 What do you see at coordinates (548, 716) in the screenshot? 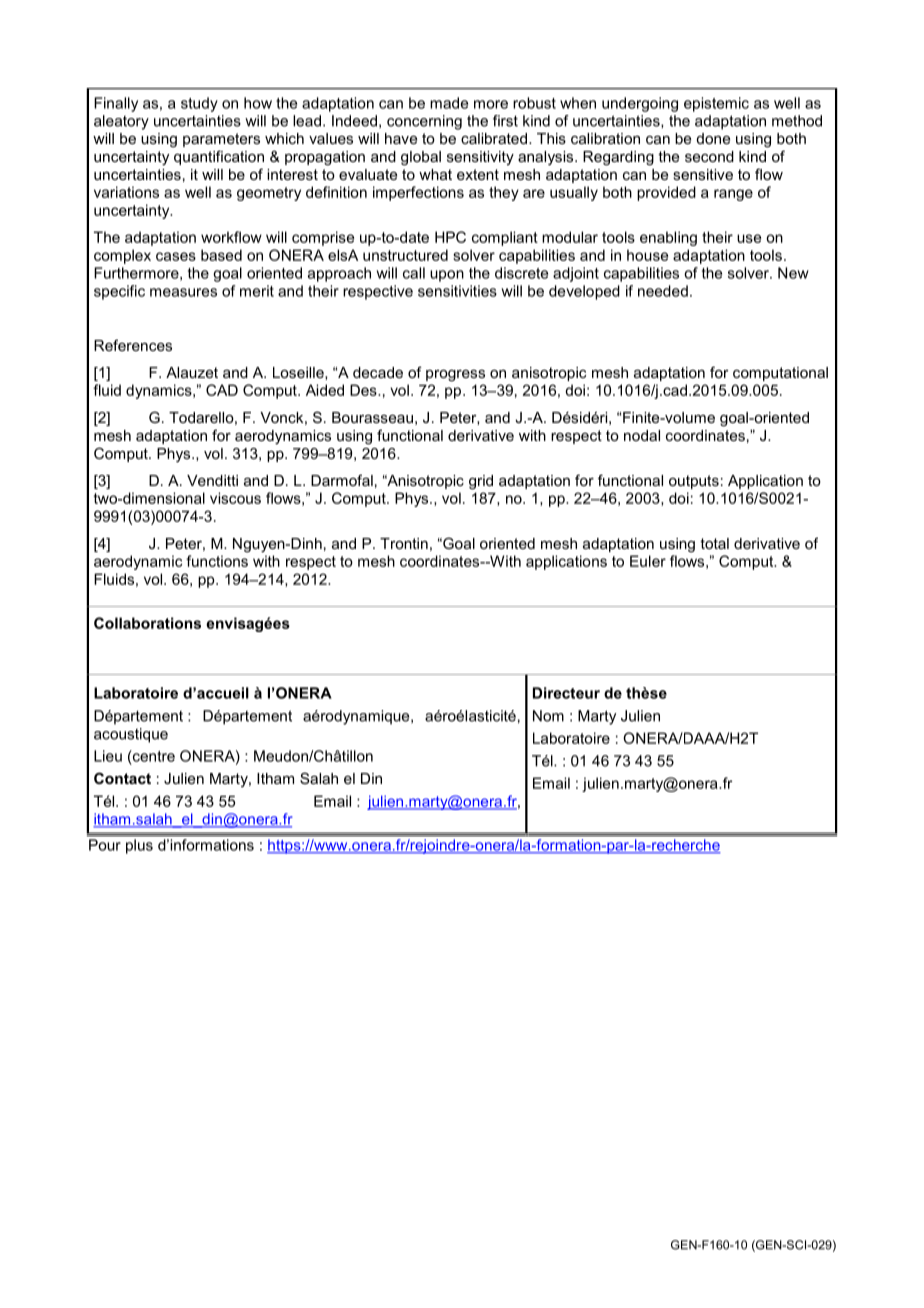
I see `Nom` at bounding box center [548, 716].
